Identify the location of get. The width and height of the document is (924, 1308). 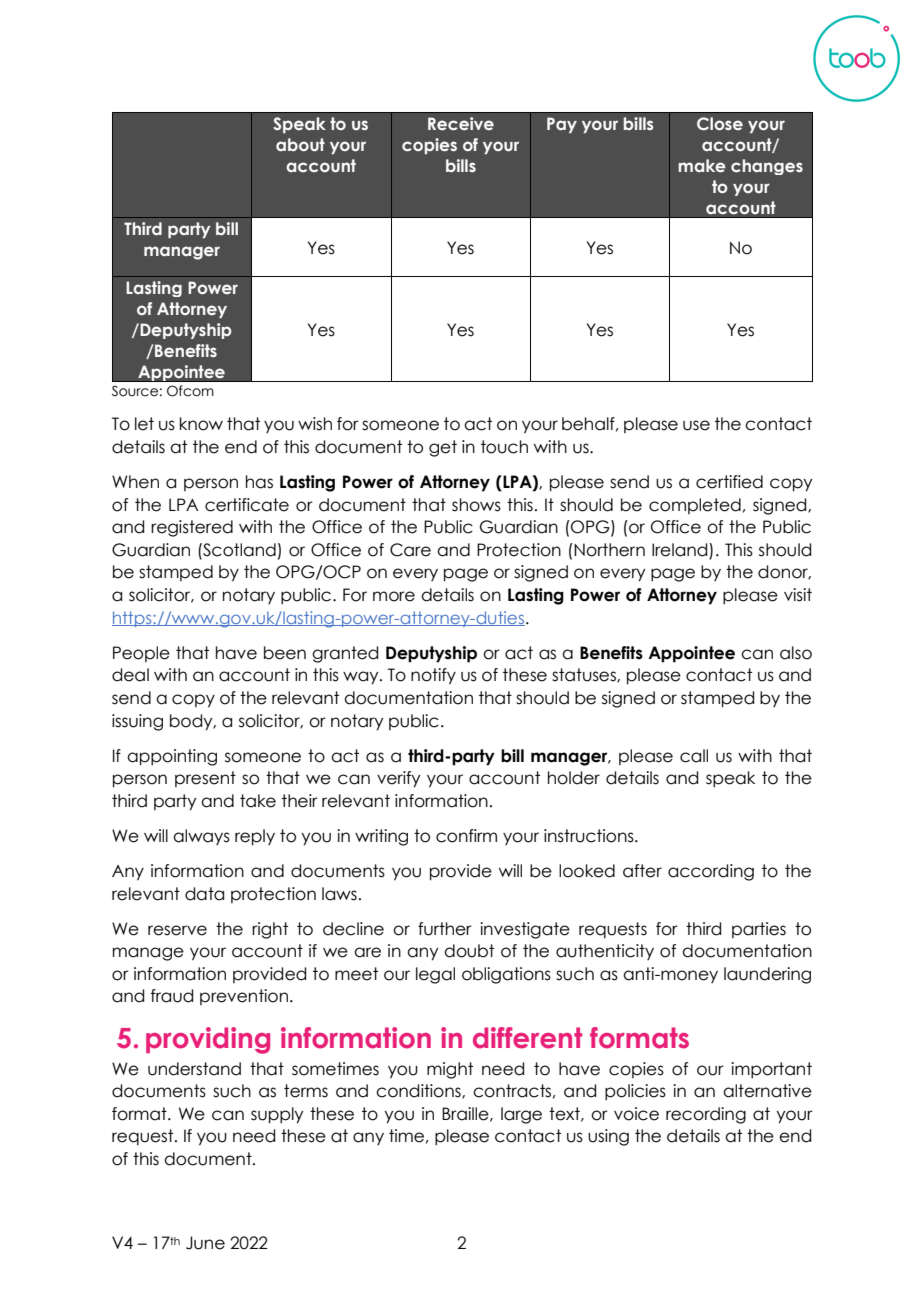
(443, 448).
